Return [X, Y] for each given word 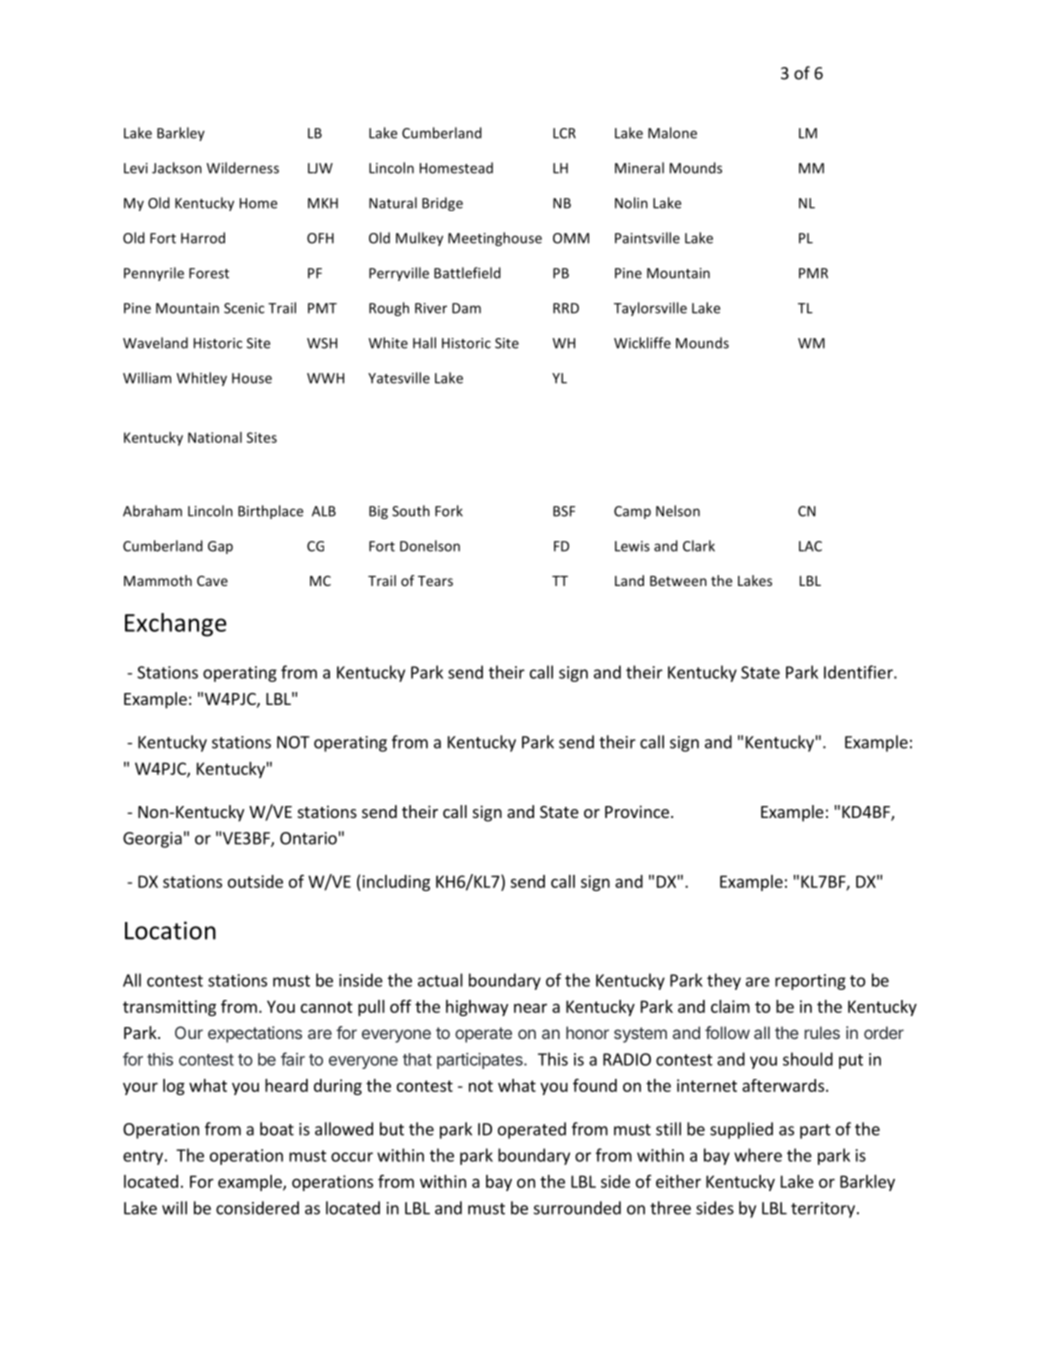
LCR [564, 133]
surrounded [577, 1208]
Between [678, 581]
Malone [672, 133]
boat [277, 1129]
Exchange [176, 625]
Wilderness [243, 168]
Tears [435, 581]
